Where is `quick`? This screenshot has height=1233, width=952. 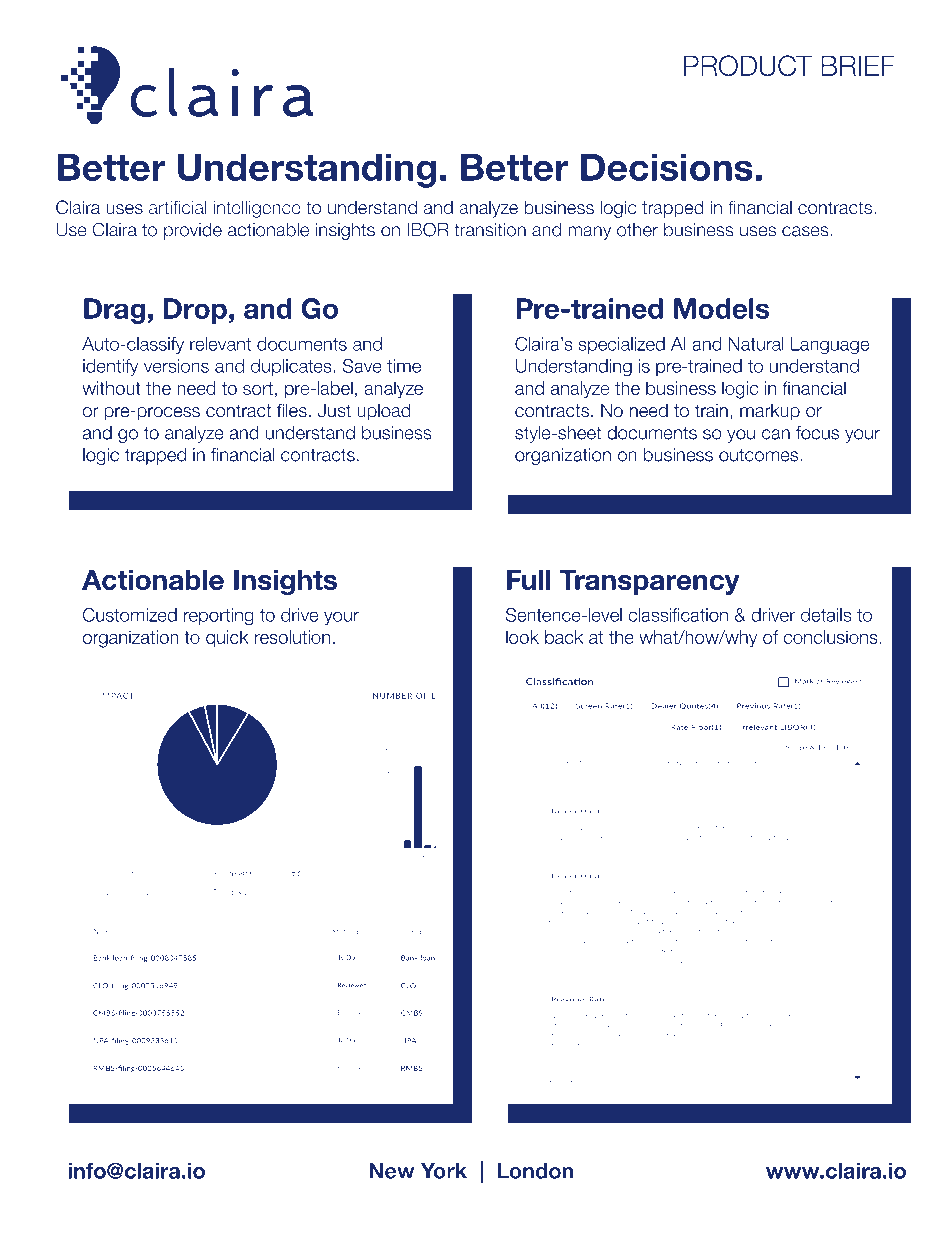
quick is located at coordinates (227, 639).
